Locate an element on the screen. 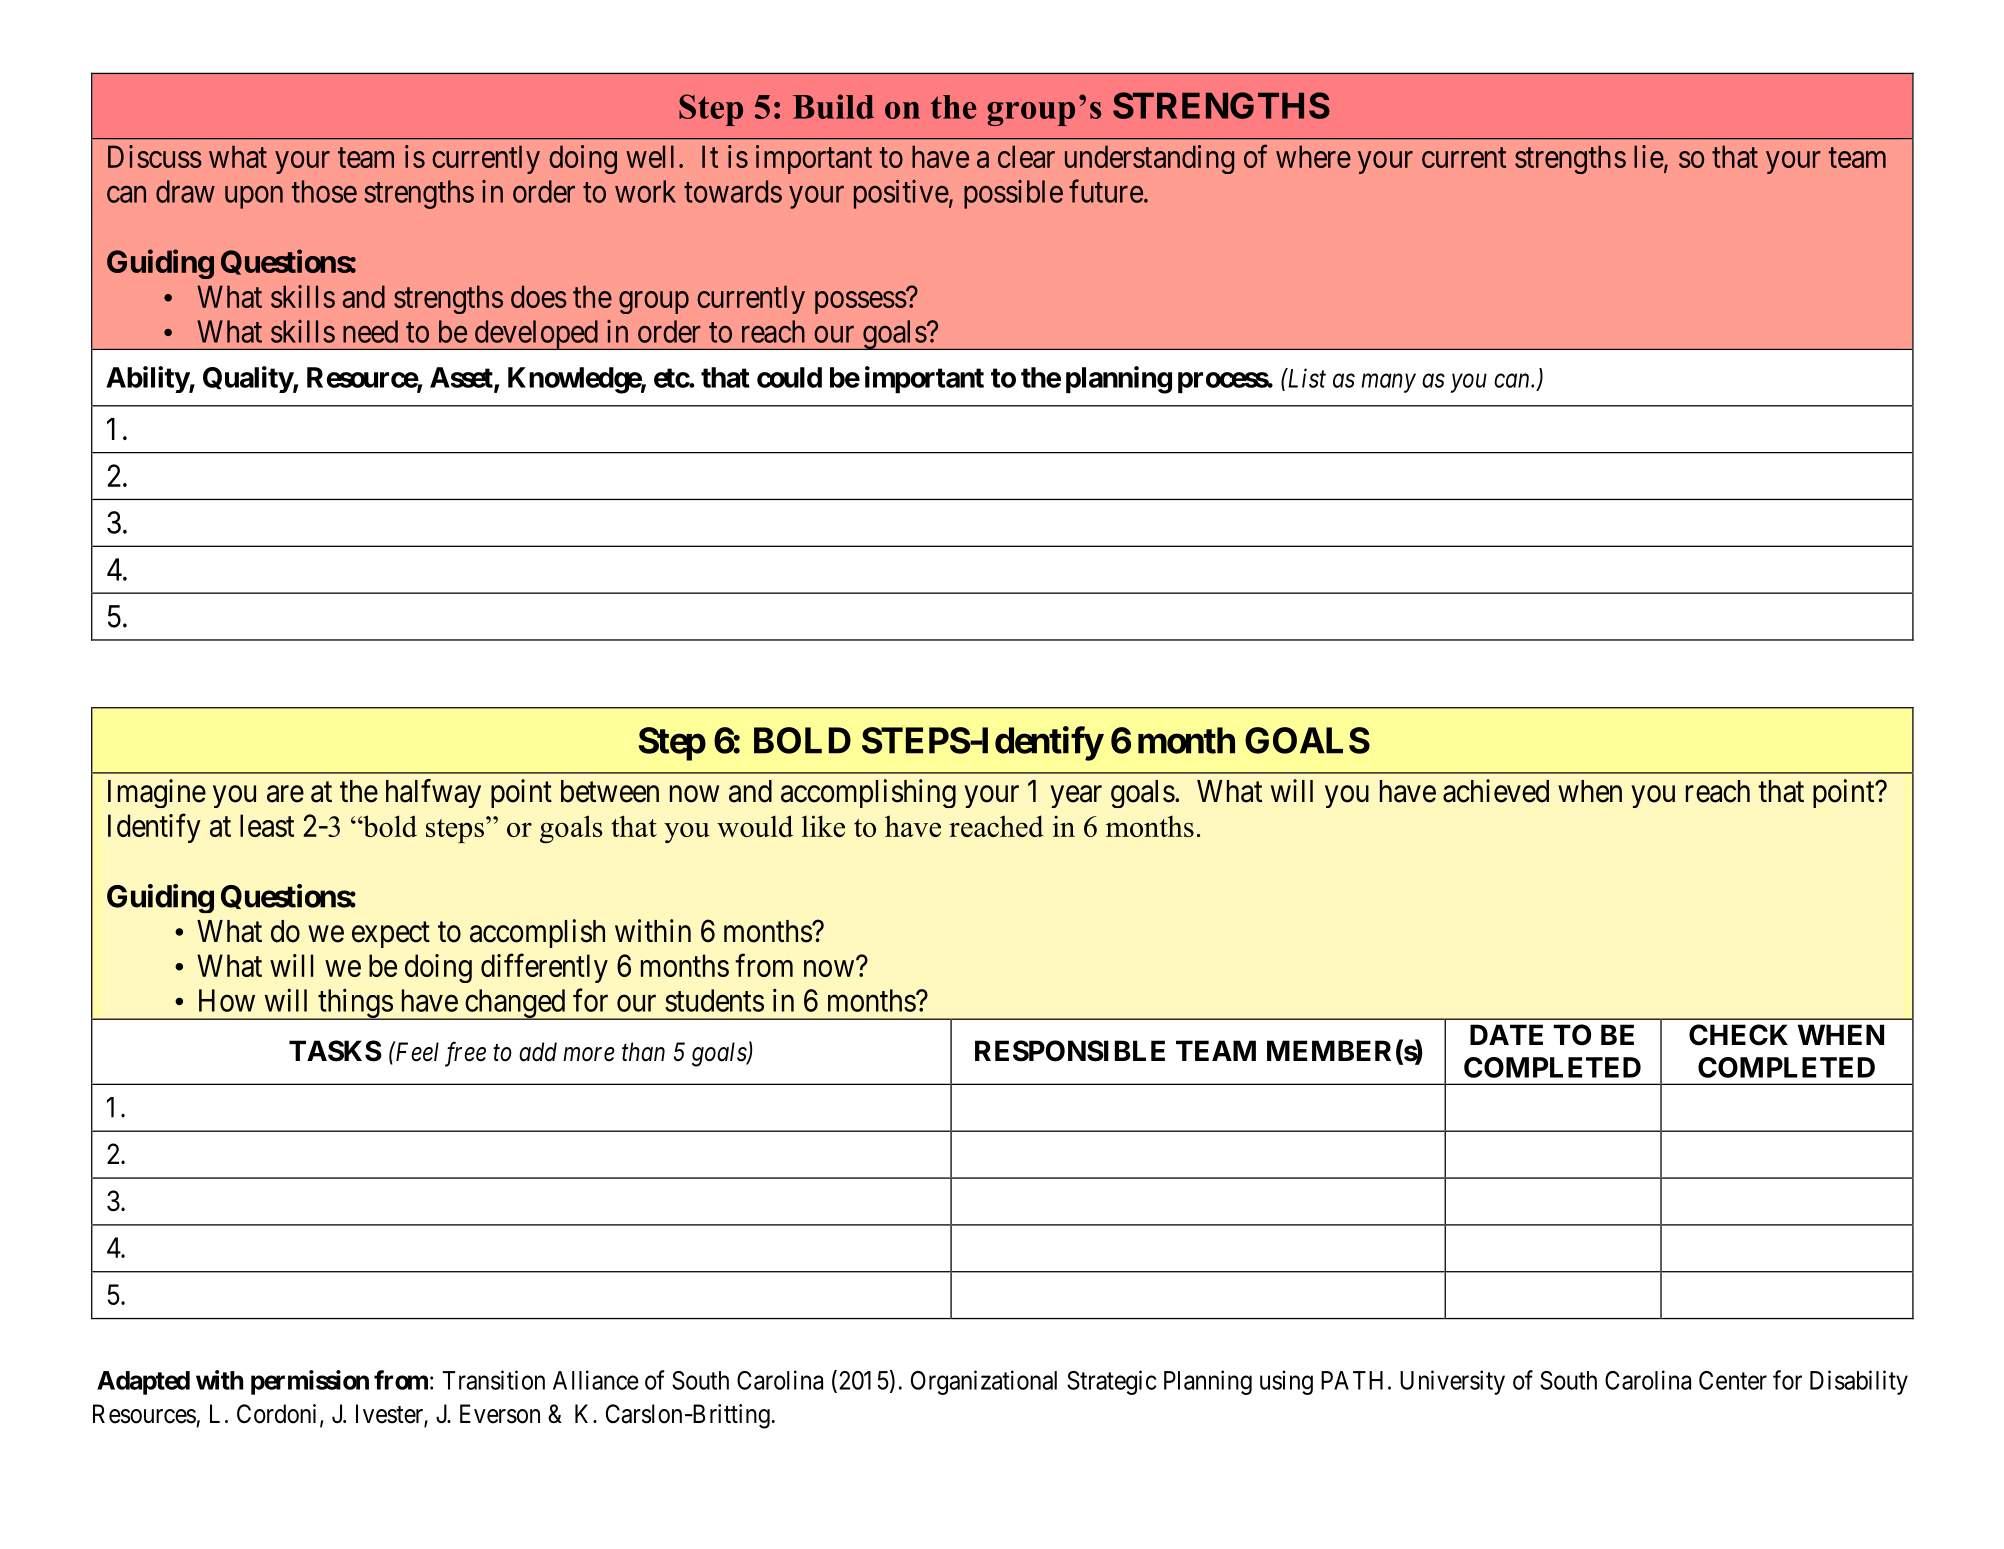 This screenshot has width=2004, height=1549. those is located at coordinates (324, 191).
